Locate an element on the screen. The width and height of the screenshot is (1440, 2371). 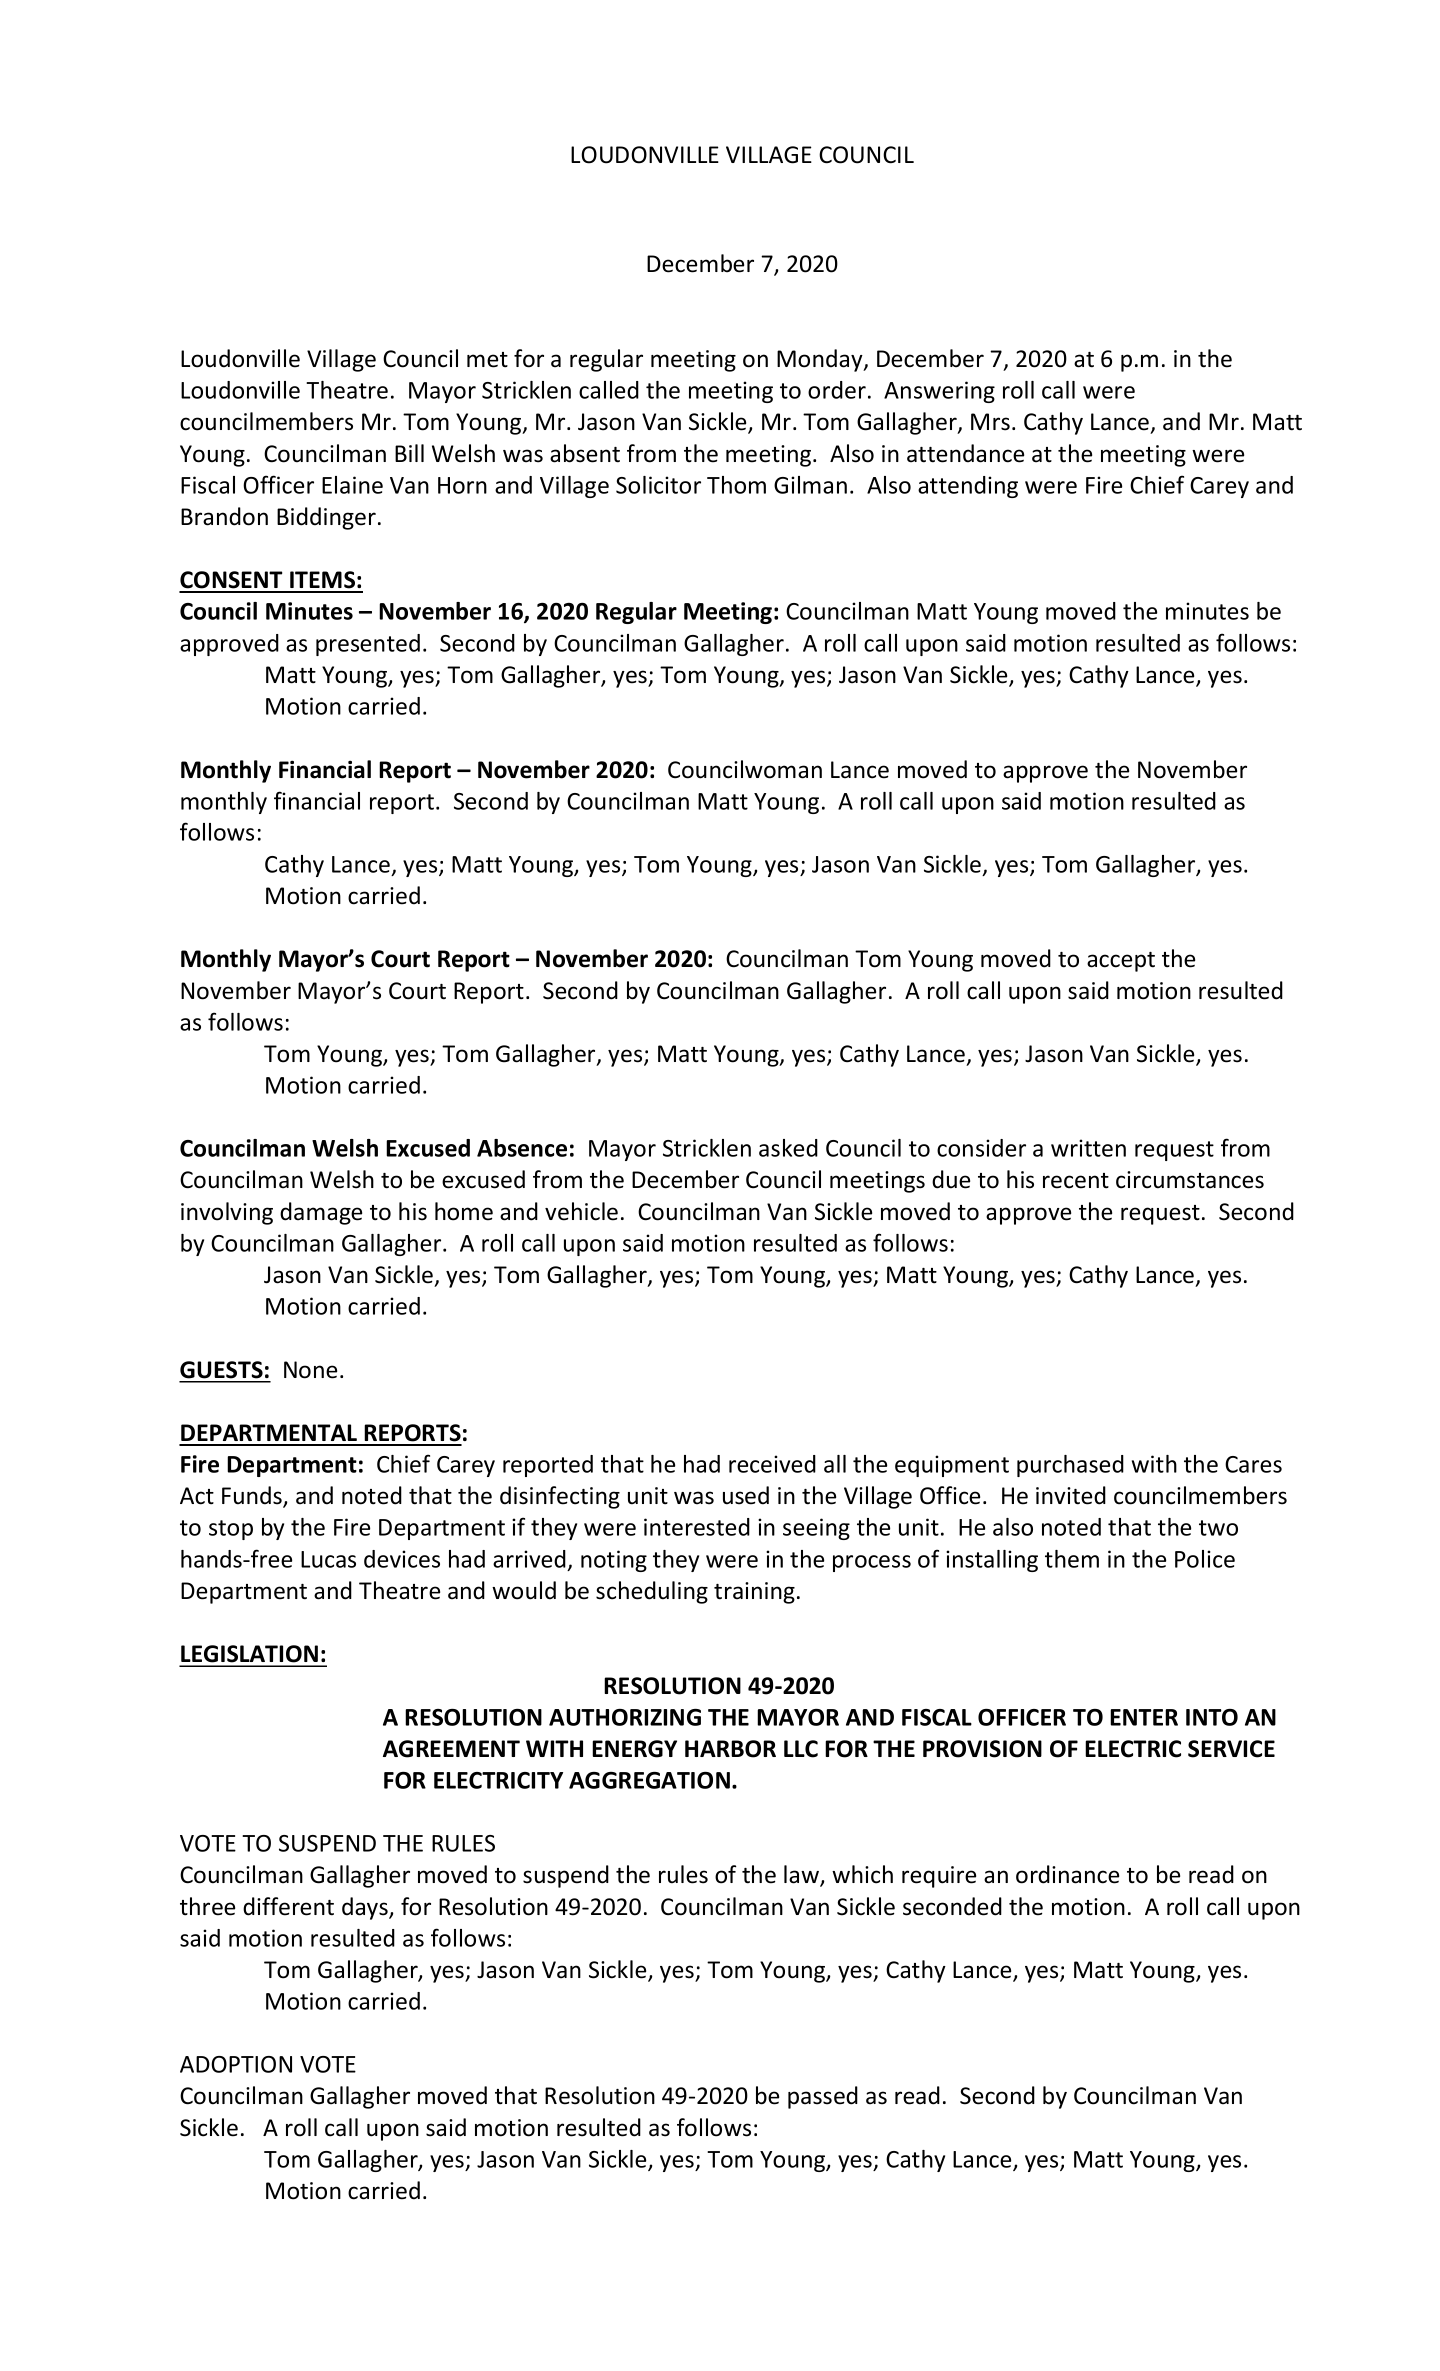
passed is located at coordinates (823, 2097).
